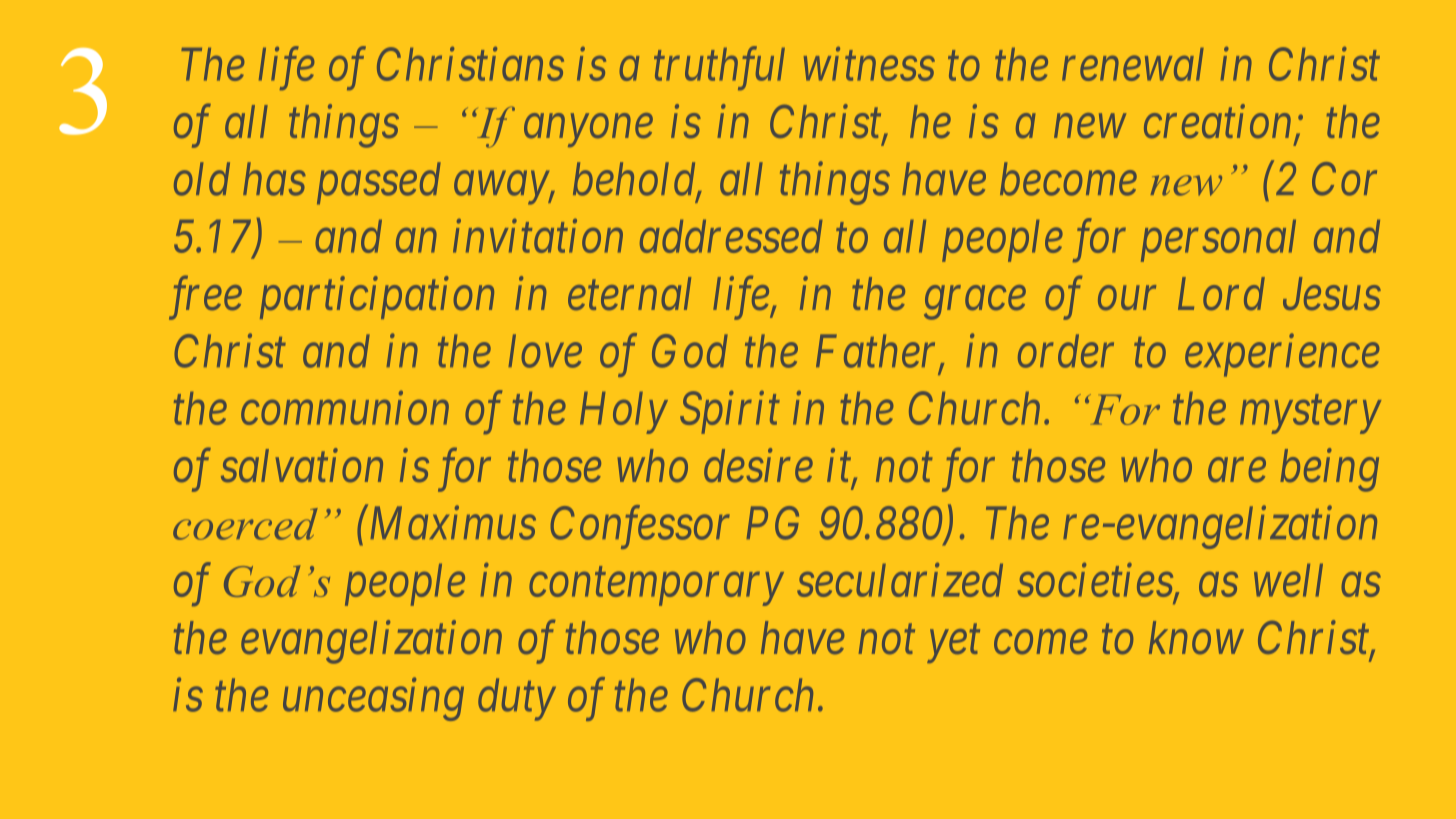  I want to click on coerced, so click(245, 524).
